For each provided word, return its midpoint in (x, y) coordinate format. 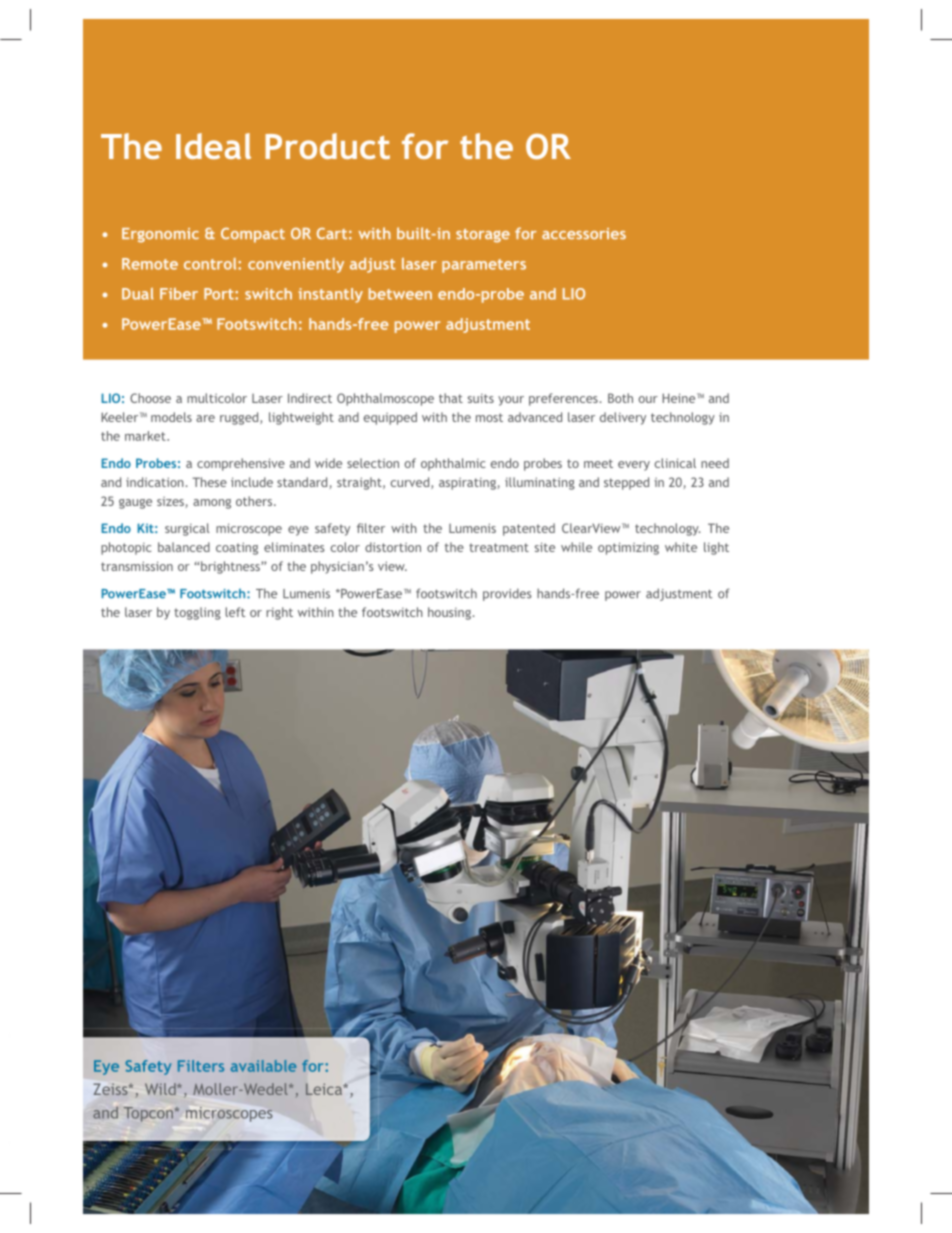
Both (620, 398)
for (425, 146)
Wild (161, 1089)
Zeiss (112, 1089)
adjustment (679, 594)
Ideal (213, 146)
